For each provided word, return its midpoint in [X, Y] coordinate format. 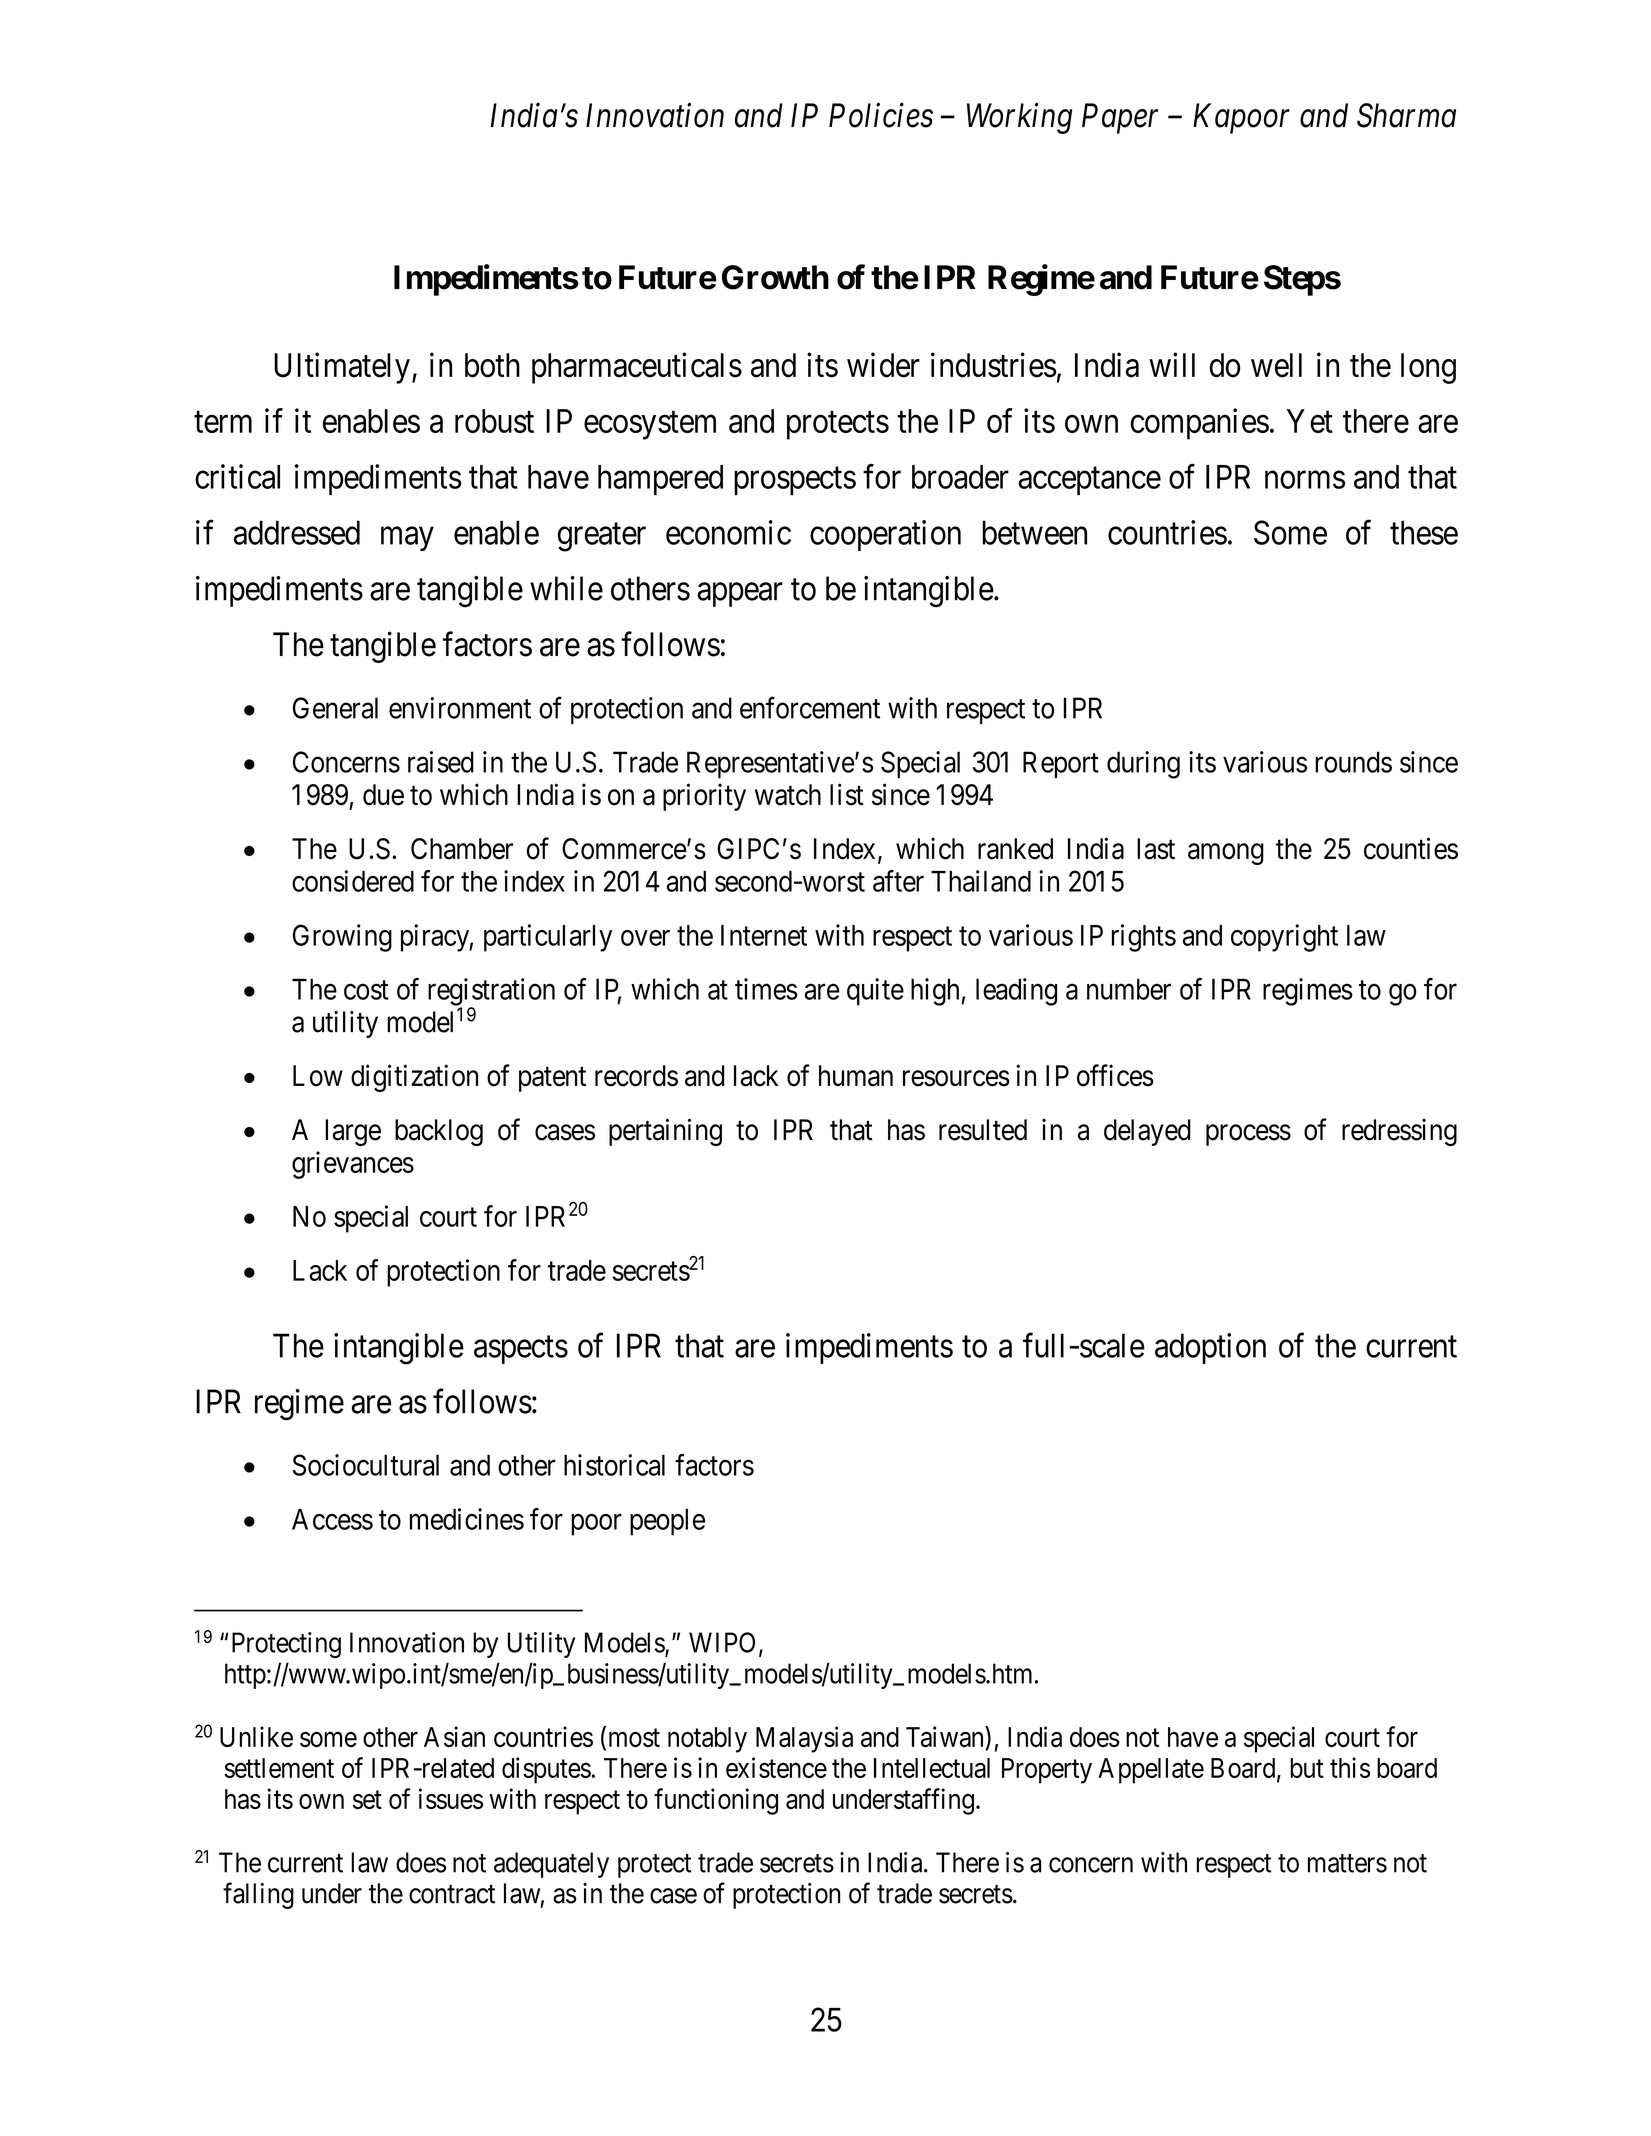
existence [776, 1767]
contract [452, 1894]
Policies [881, 115]
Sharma [1406, 115]
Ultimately [342, 368]
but [1307, 1768]
